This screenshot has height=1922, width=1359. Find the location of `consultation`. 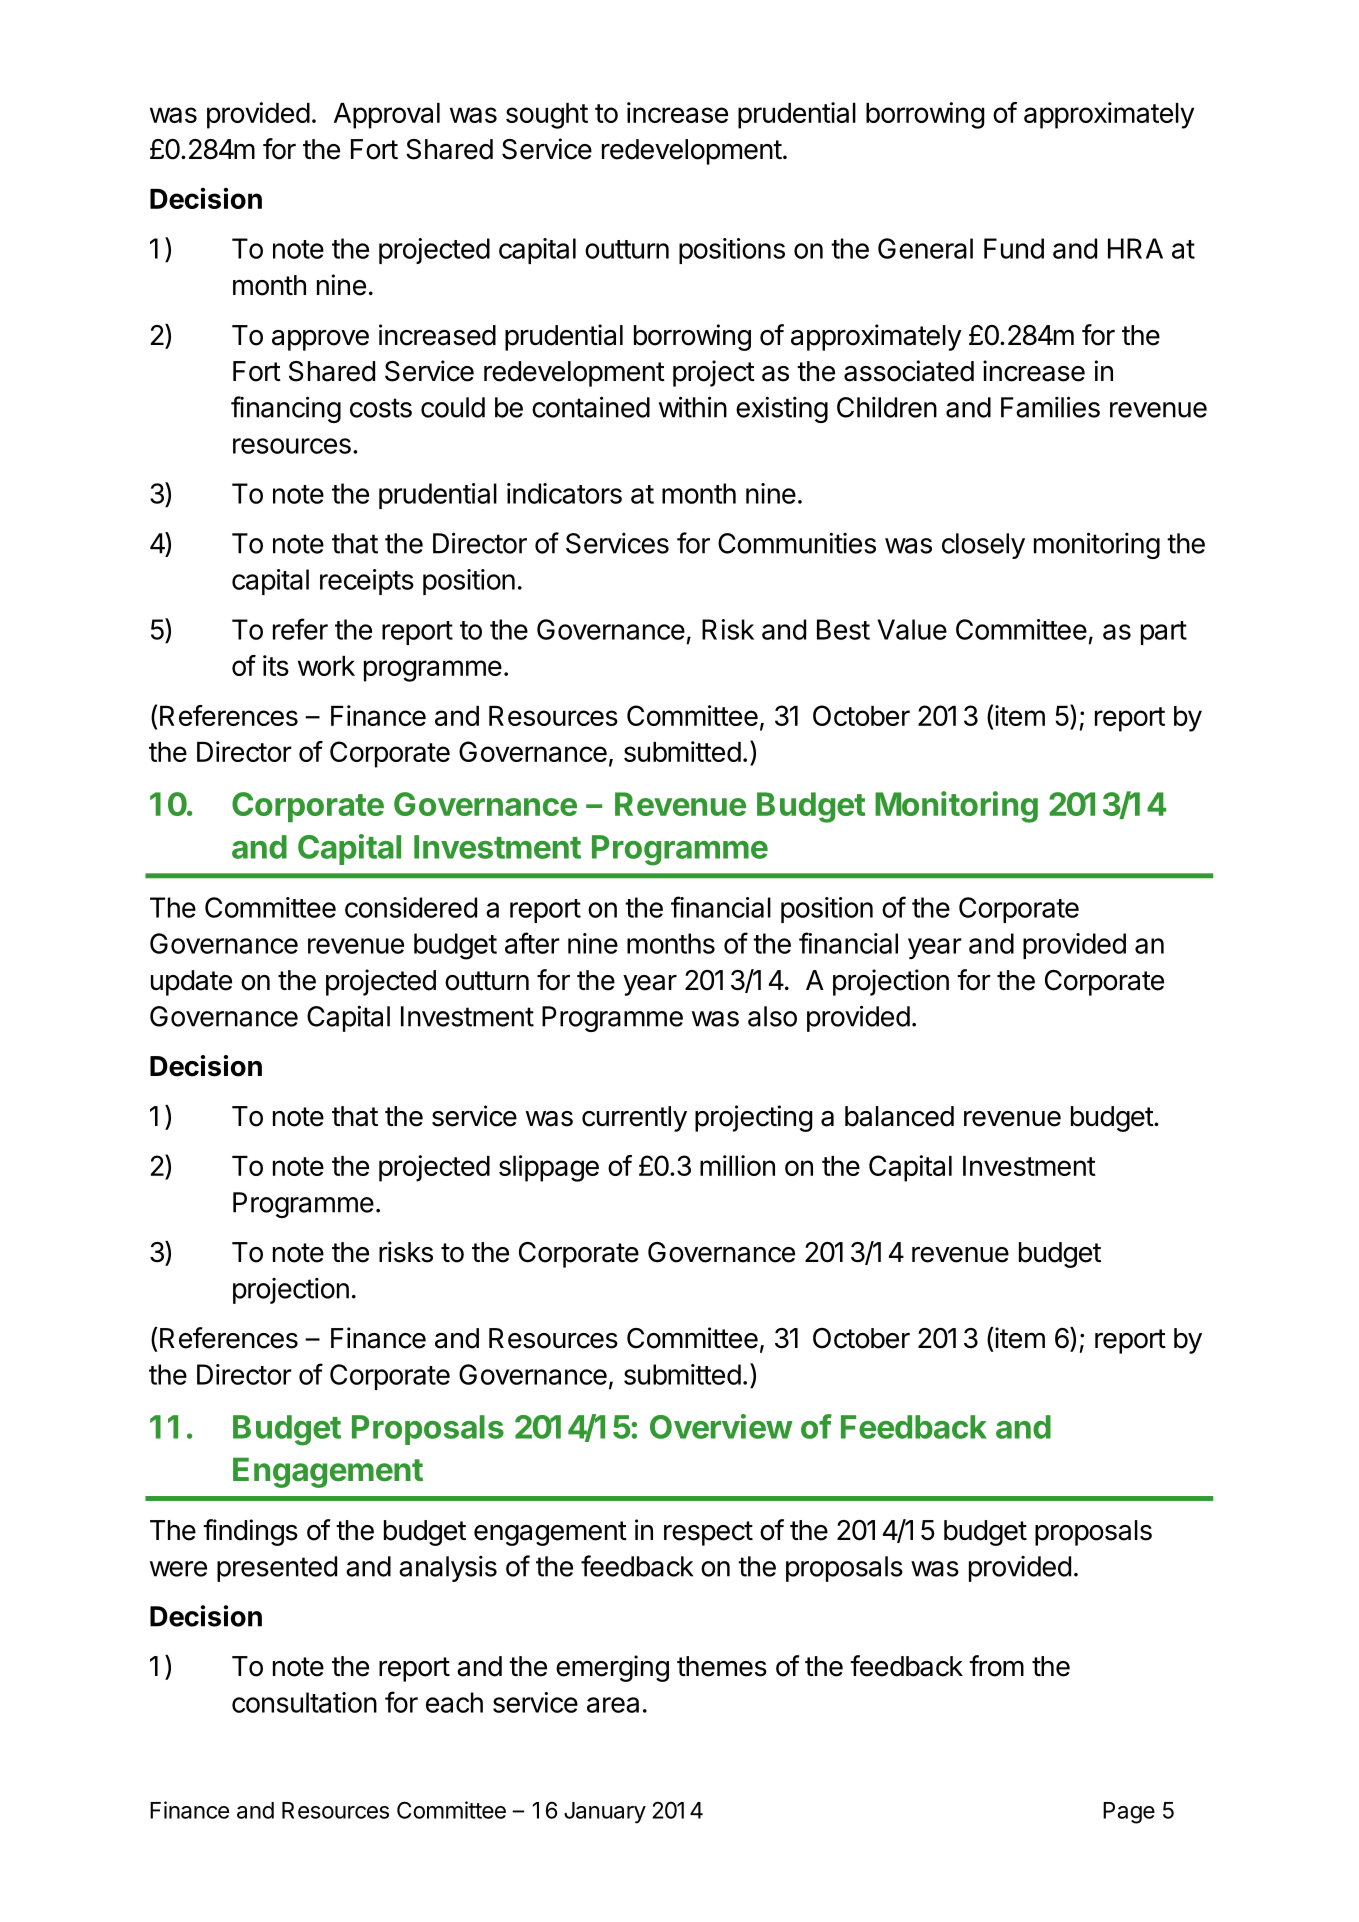

consultation is located at coordinates (304, 1702).
